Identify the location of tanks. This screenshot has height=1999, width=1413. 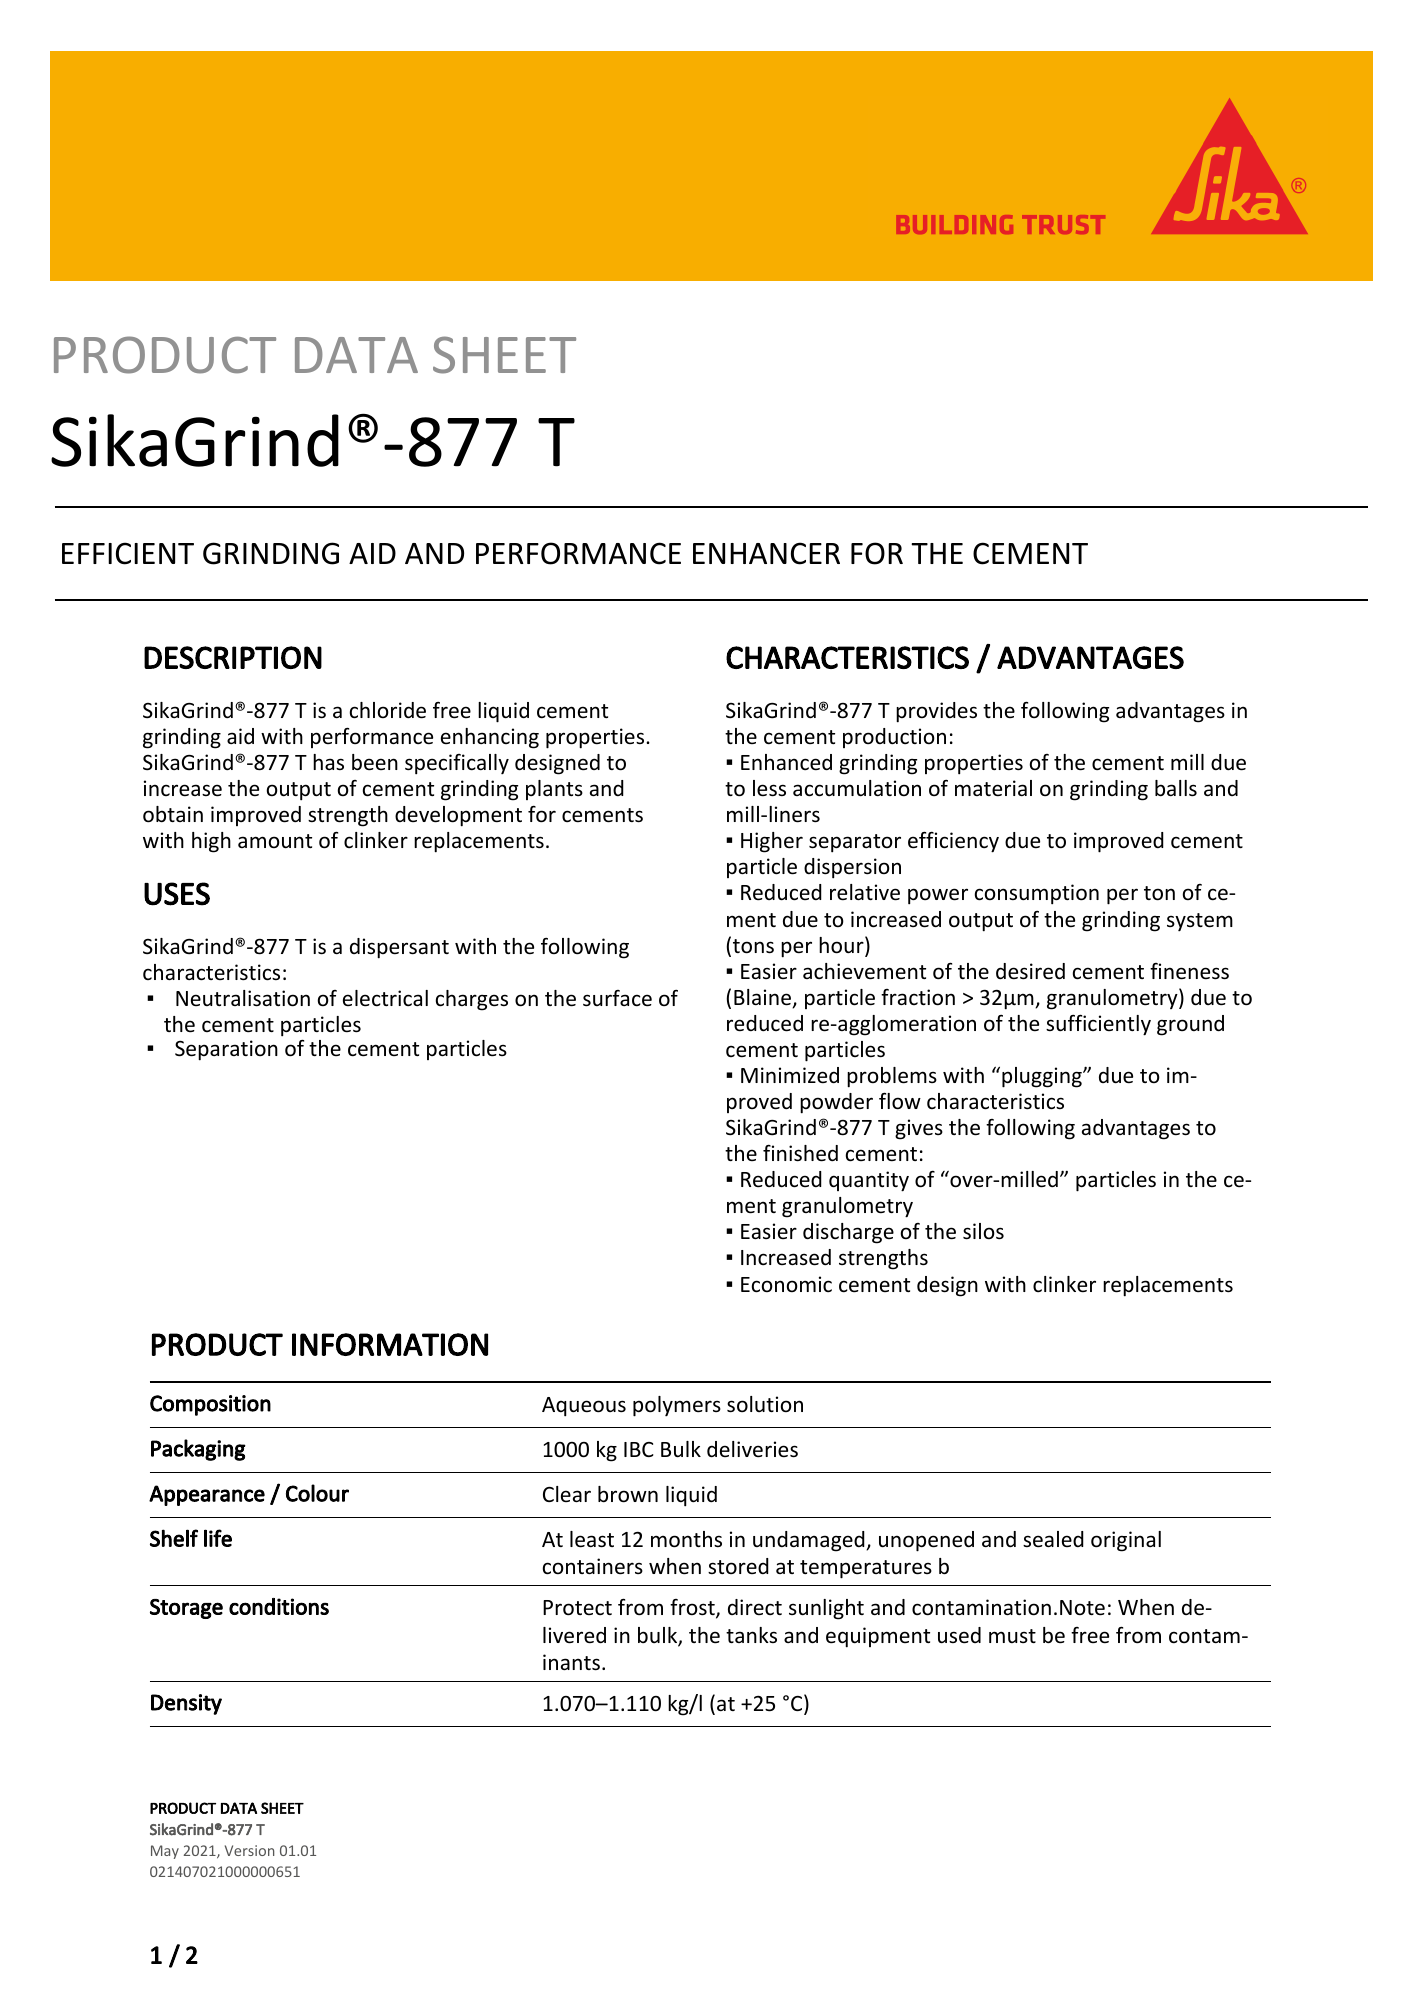
(751, 1635).
